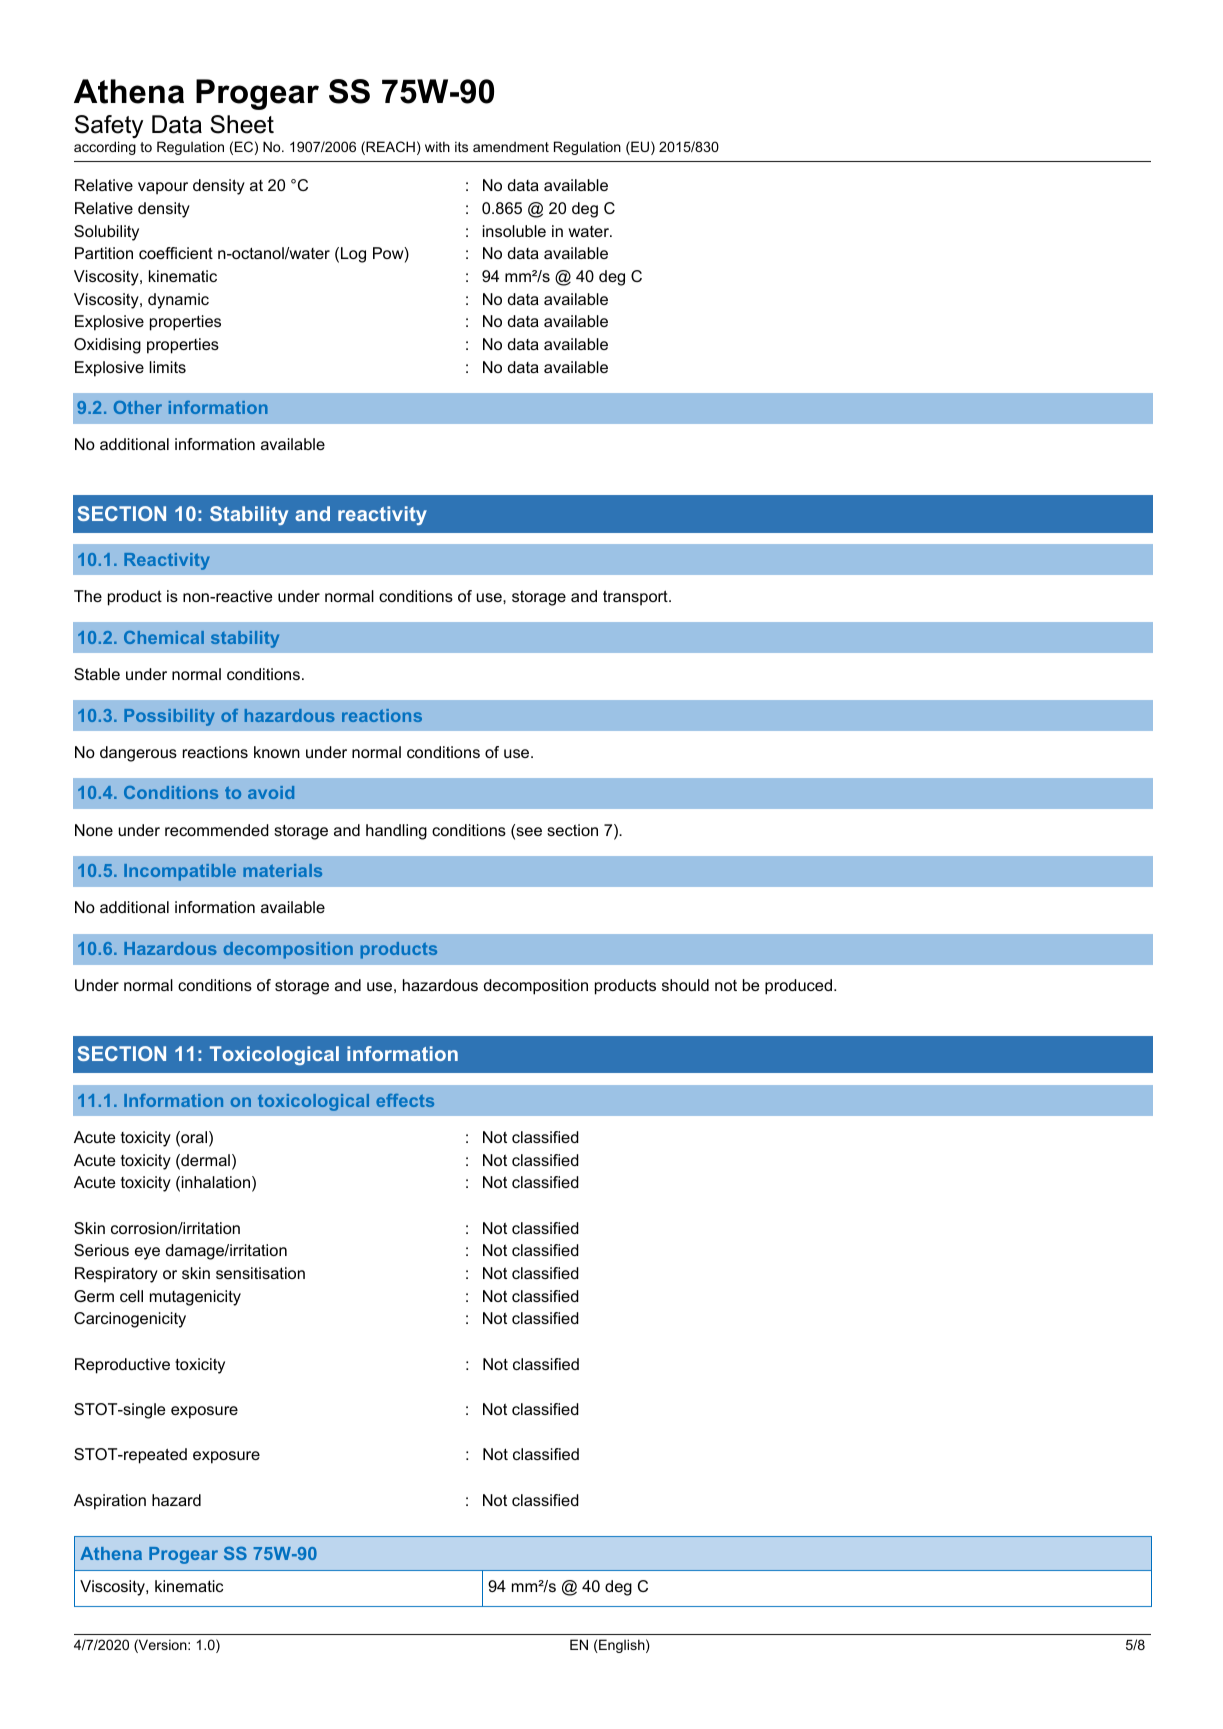  What do you see at coordinates (163, 188) in the screenshot?
I see `vapour` at bounding box center [163, 188].
